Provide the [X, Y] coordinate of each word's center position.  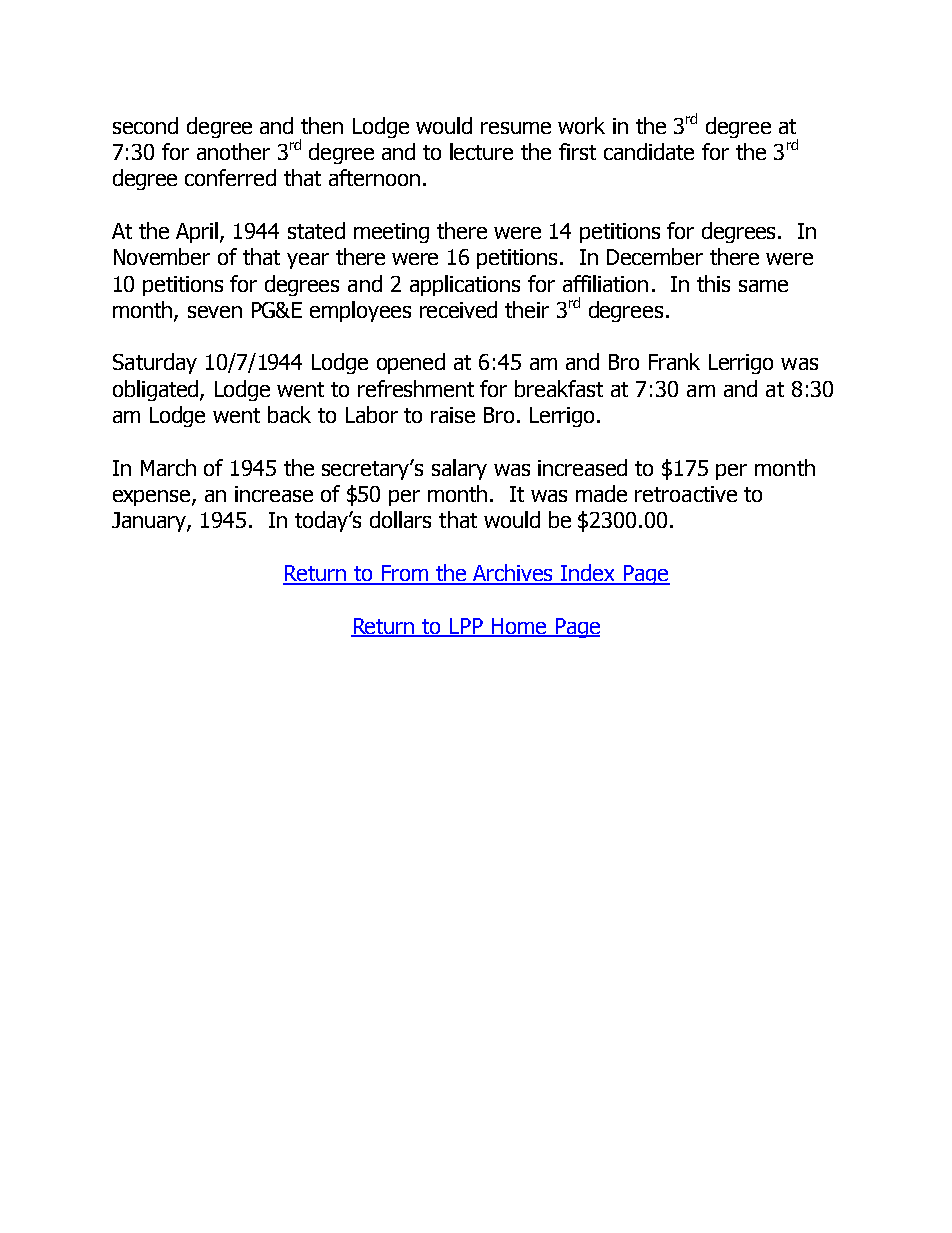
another [233, 151]
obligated [157, 390]
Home [519, 627]
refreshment [416, 388]
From [405, 574]
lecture [481, 151]
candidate [649, 151]
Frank [674, 361]
